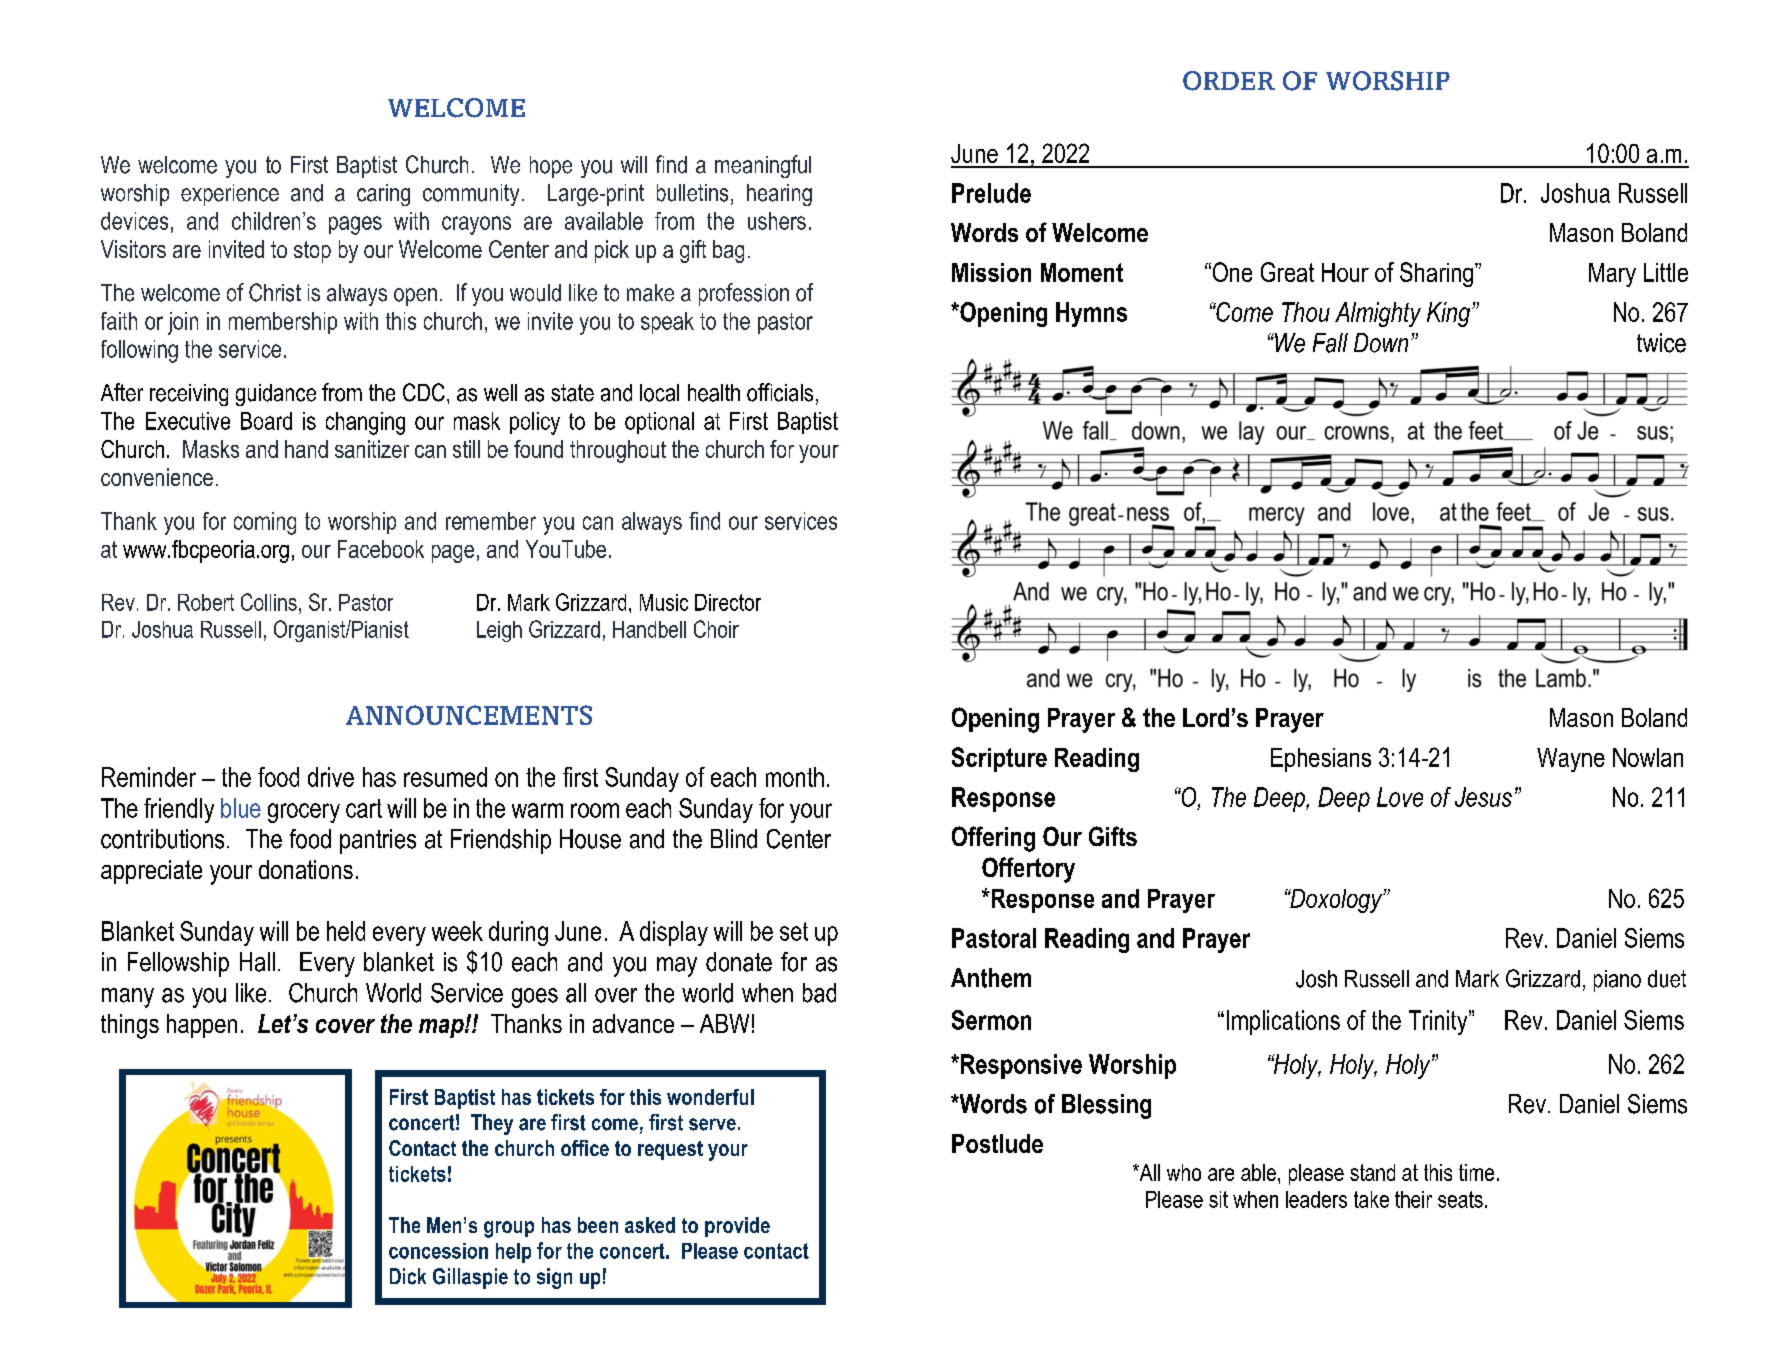  I want to click on Jesus, so click(1483, 797).
